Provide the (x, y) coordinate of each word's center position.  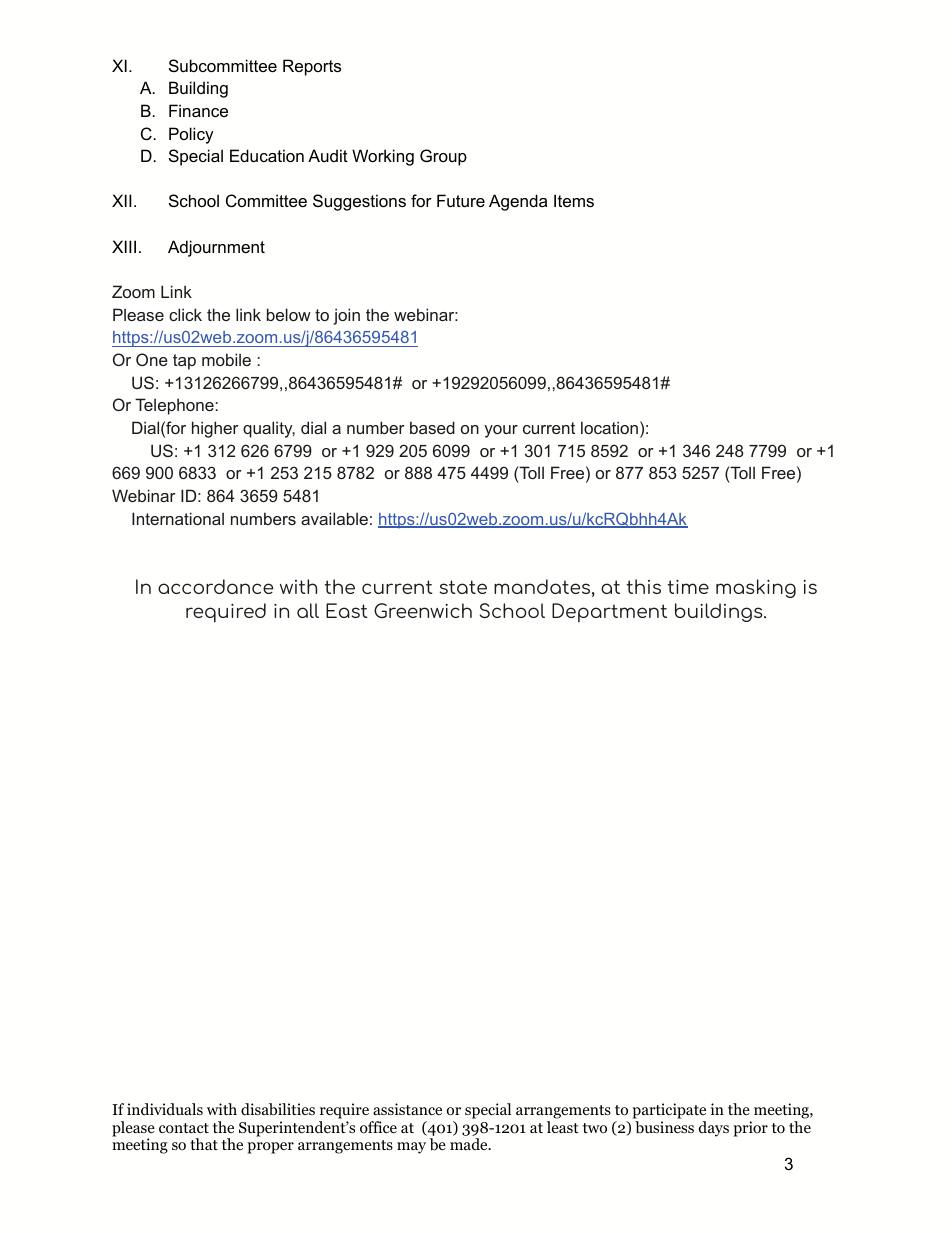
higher (215, 429)
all (308, 610)
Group (443, 157)
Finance (198, 110)
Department (609, 612)
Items (574, 200)
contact (184, 1128)
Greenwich (423, 610)
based (432, 427)
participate (669, 1111)
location (609, 427)
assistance (407, 1109)
